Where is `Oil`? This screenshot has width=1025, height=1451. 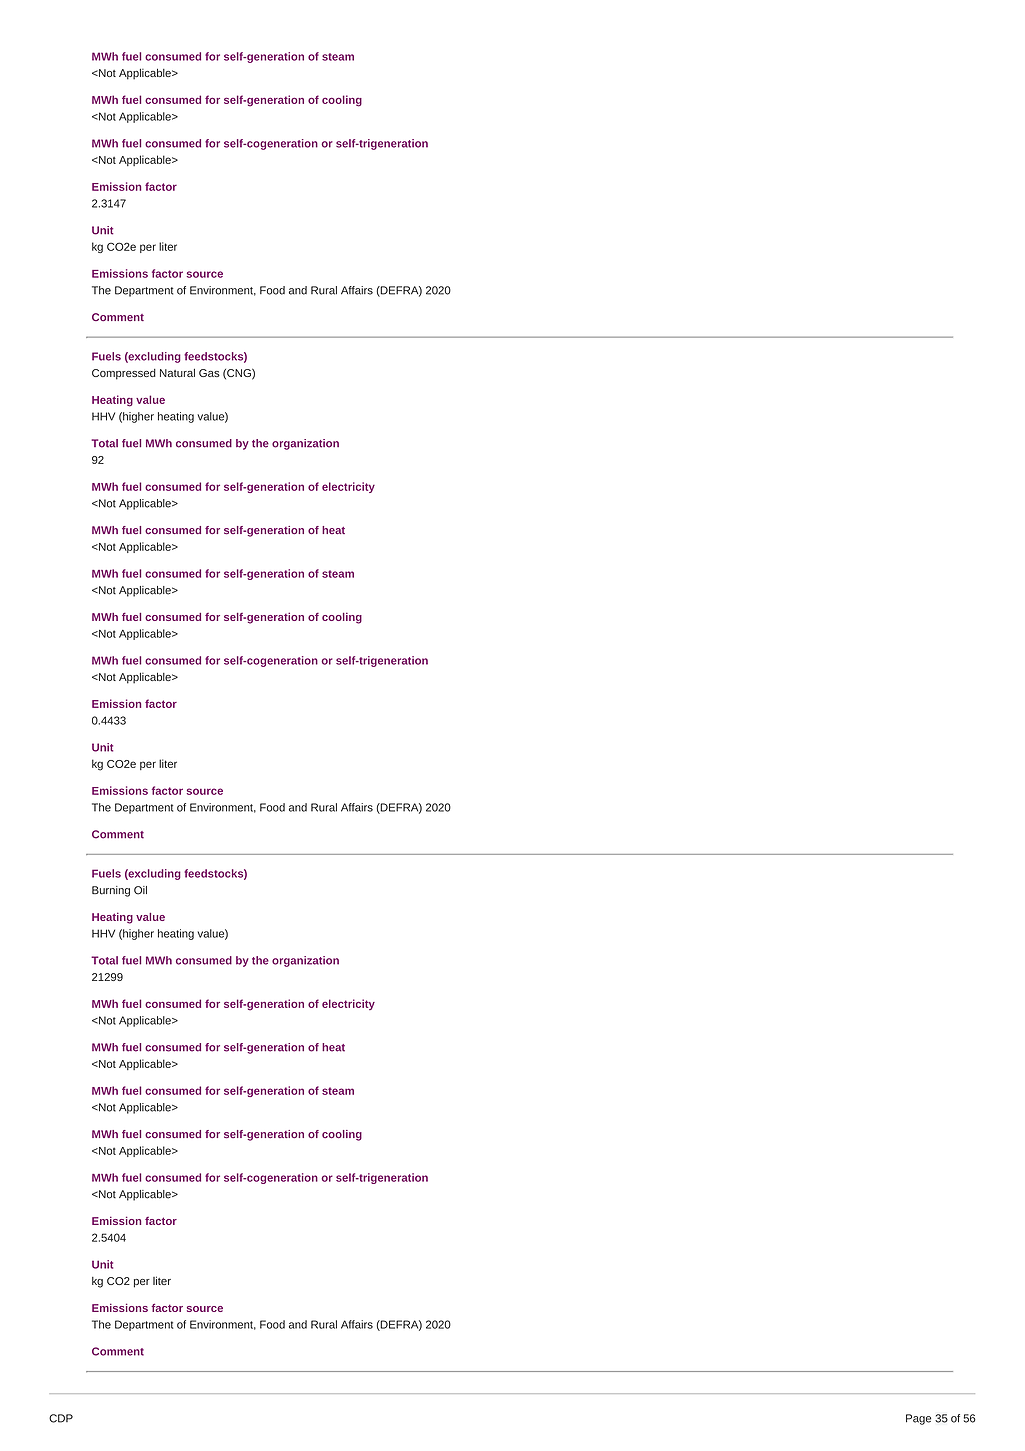
Oil is located at coordinates (140, 890).
